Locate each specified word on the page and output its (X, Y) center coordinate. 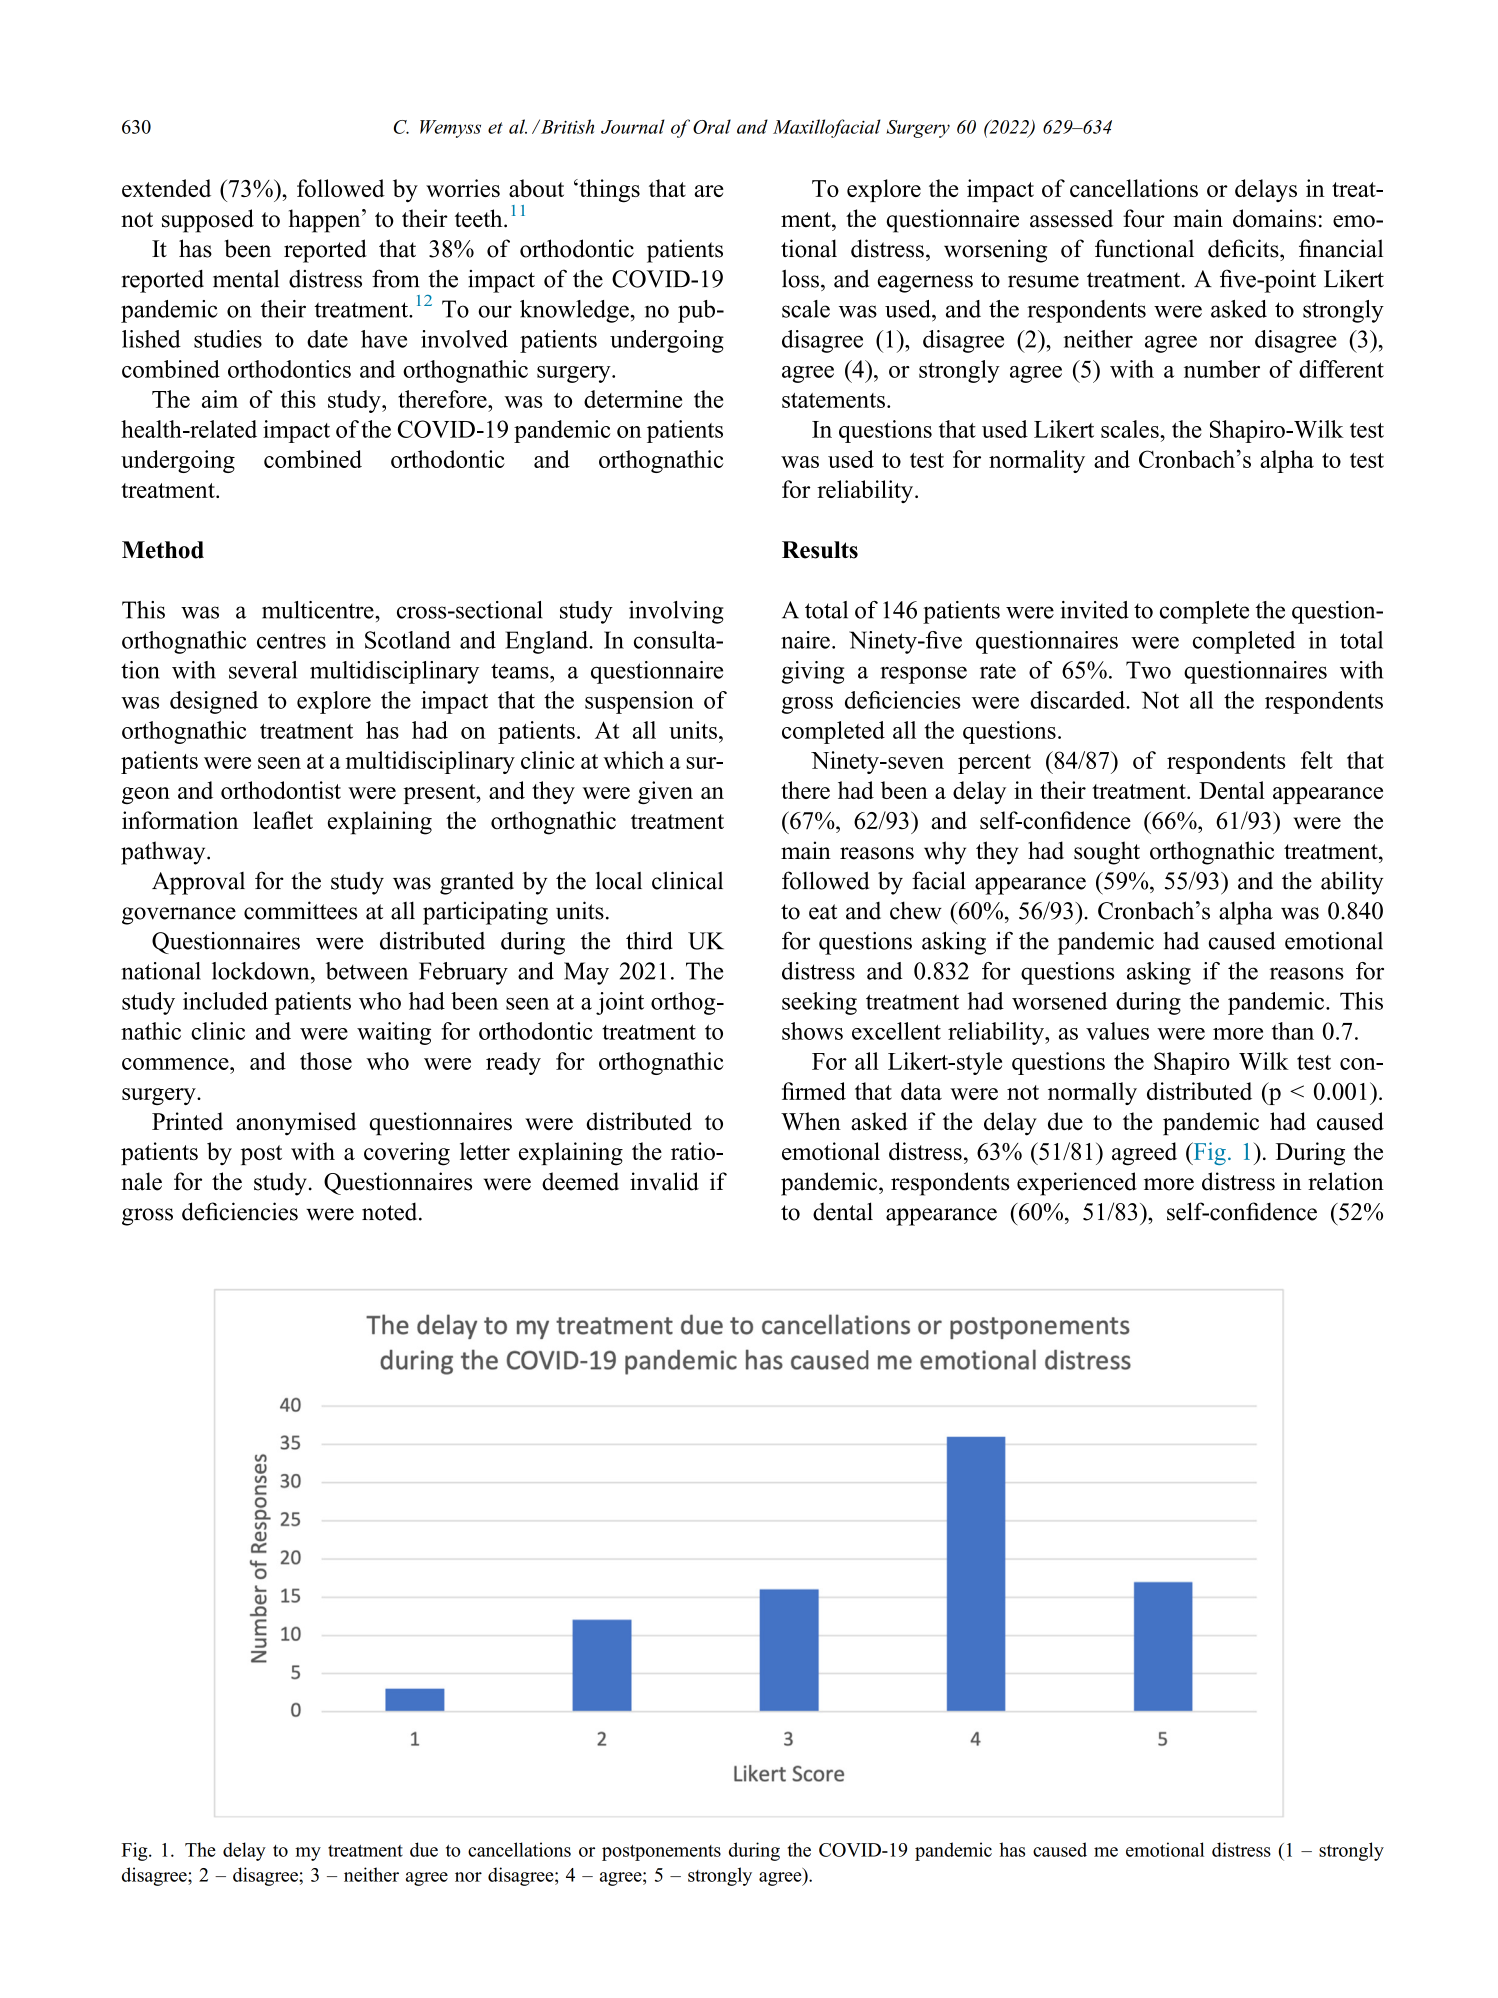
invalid (664, 1181)
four (1144, 218)
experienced (1077, 1184)
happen (326, 221)
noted (391, 1211)
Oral (712, 126)
